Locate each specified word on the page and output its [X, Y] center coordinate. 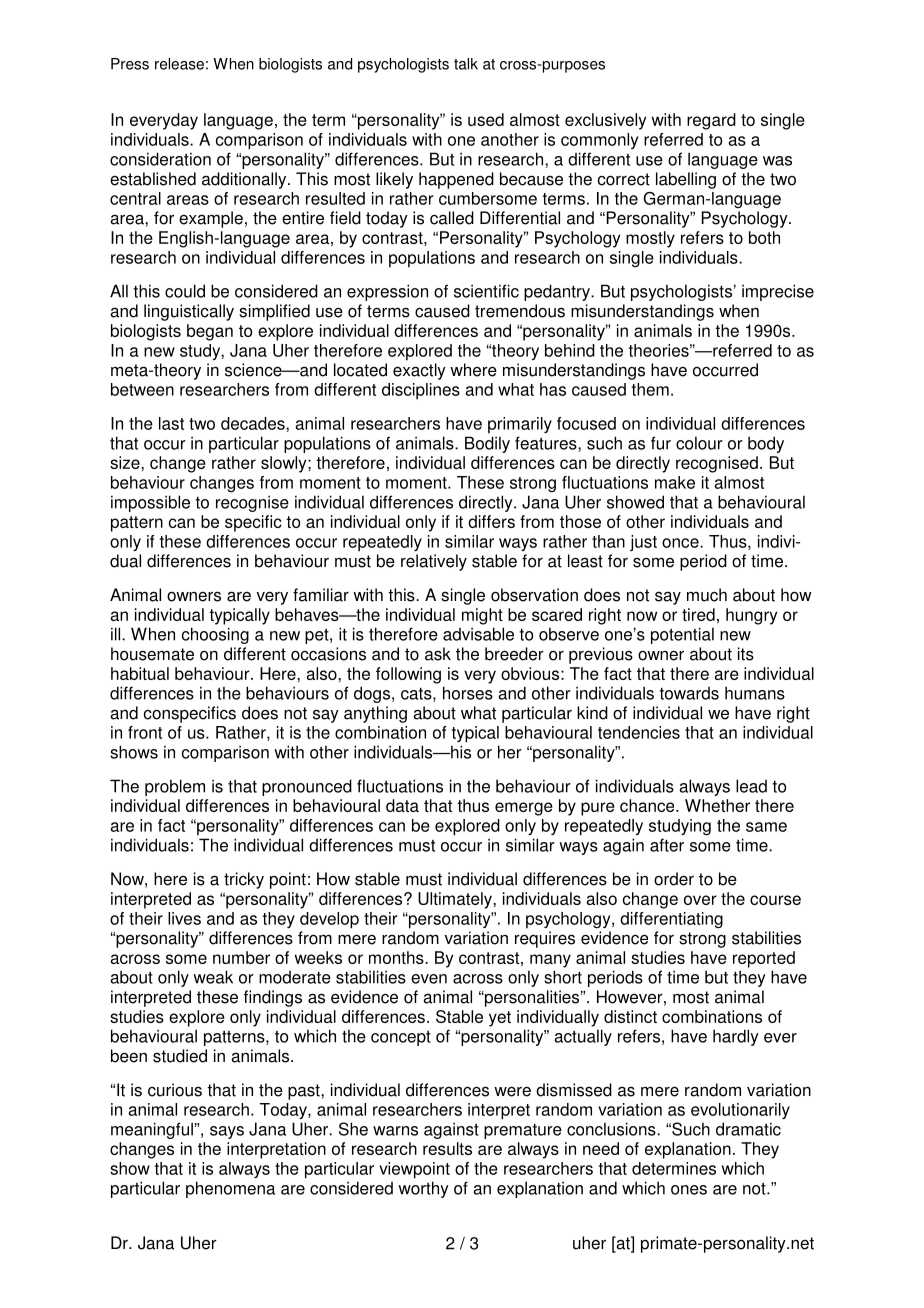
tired [698, 614]
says [227, 1132]
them [650, 389]
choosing [215, 635]
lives [184, 918]
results [447, 1148]
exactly [419, 371]
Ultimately [456, 900]
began [210, 332]
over [700, 900]
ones [689, 1190]
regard [711, 121]
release [179, 64]
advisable [478, 634]
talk [466, 64]
